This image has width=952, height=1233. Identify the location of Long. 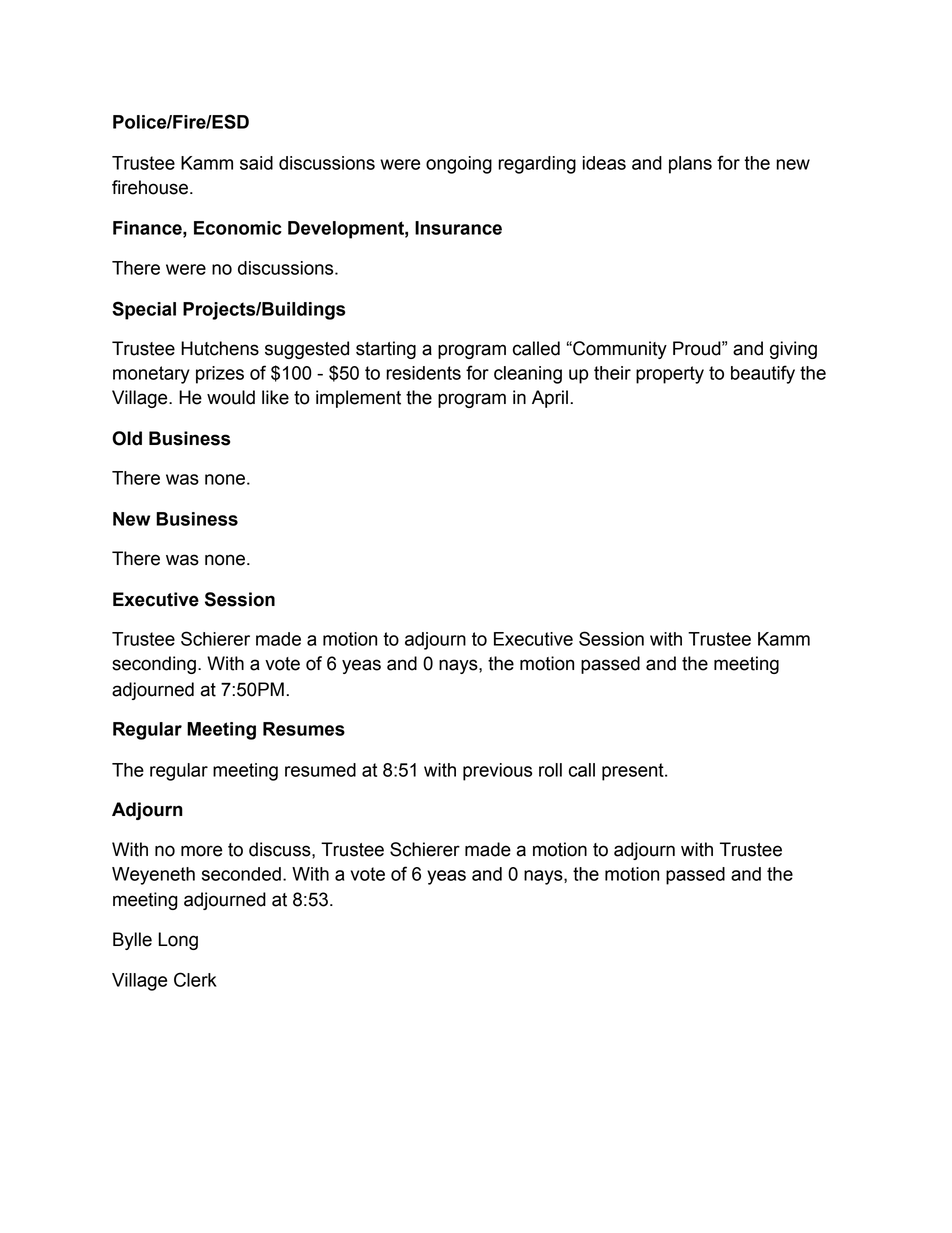
(178, 941).
